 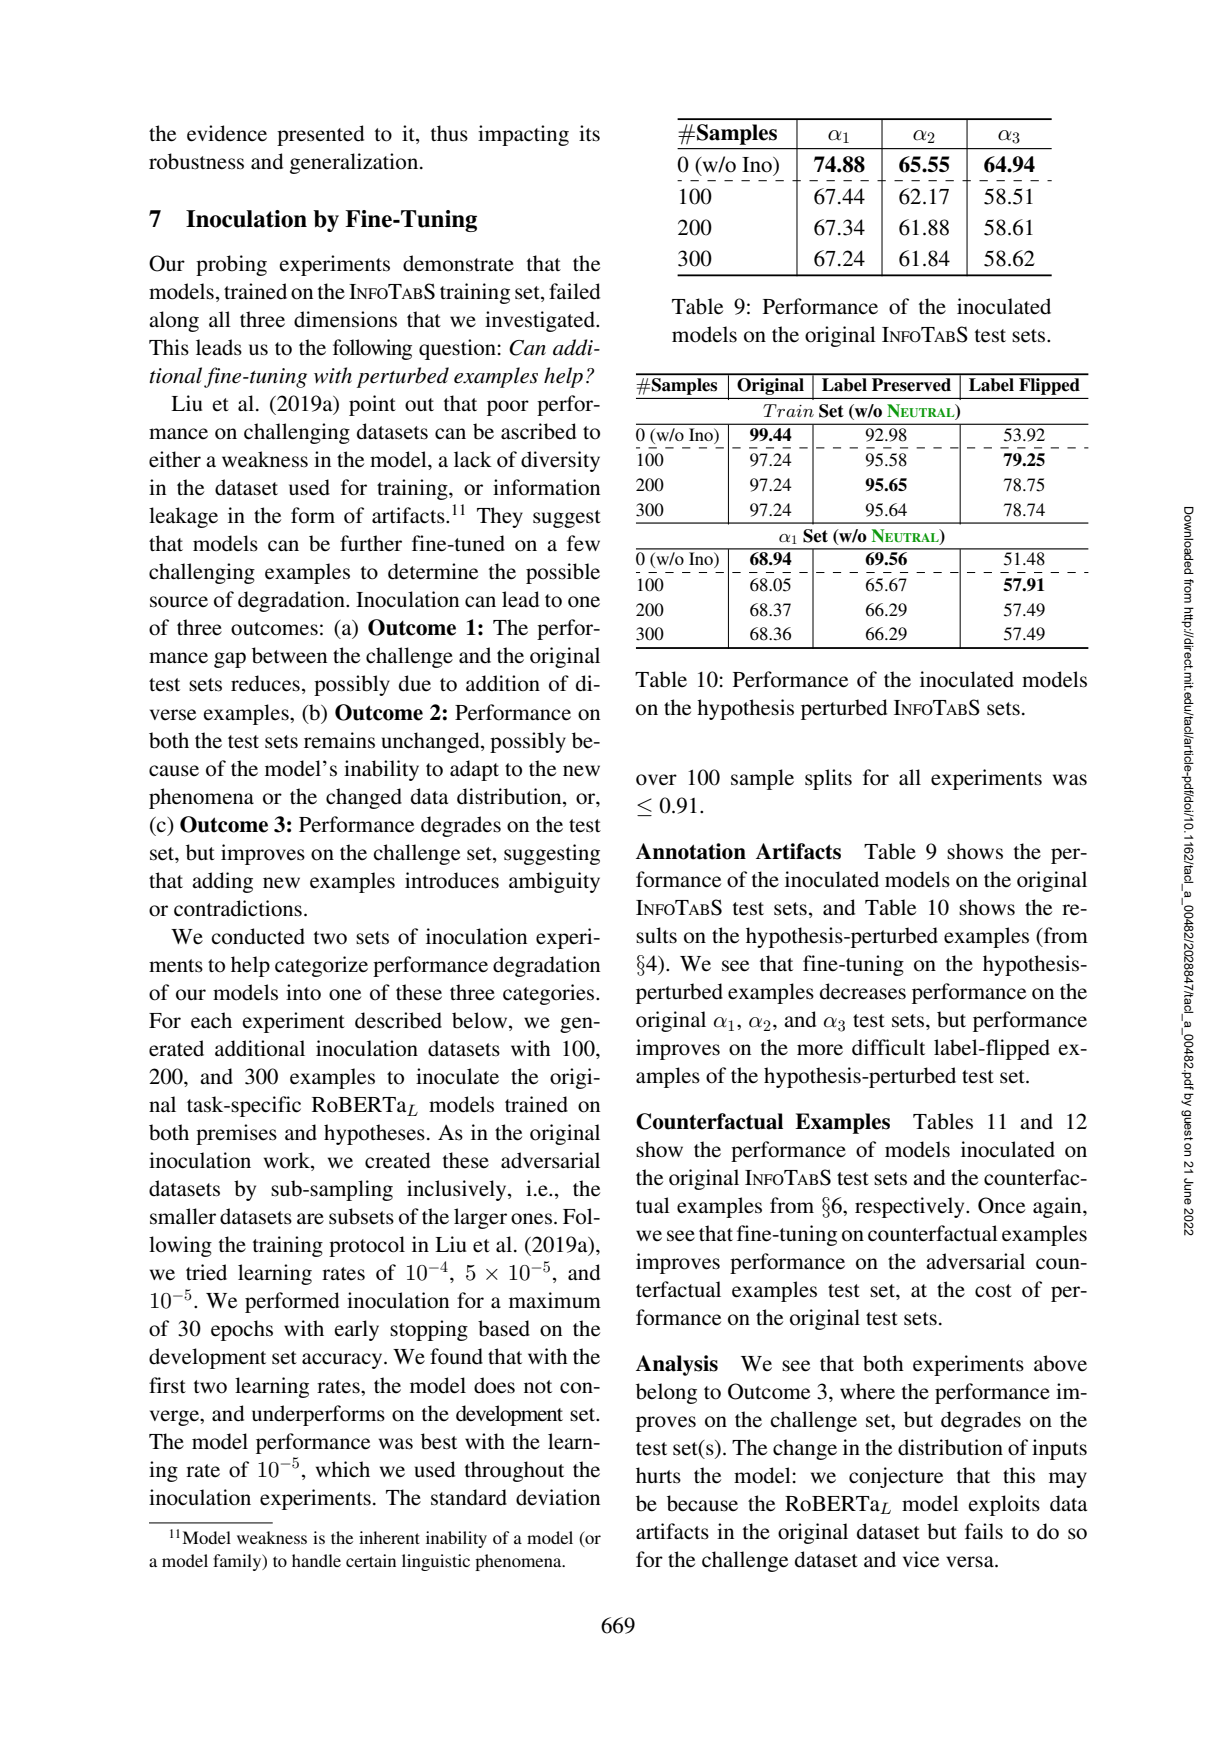 I want to click on premises, so click(x=236, y=1134).
